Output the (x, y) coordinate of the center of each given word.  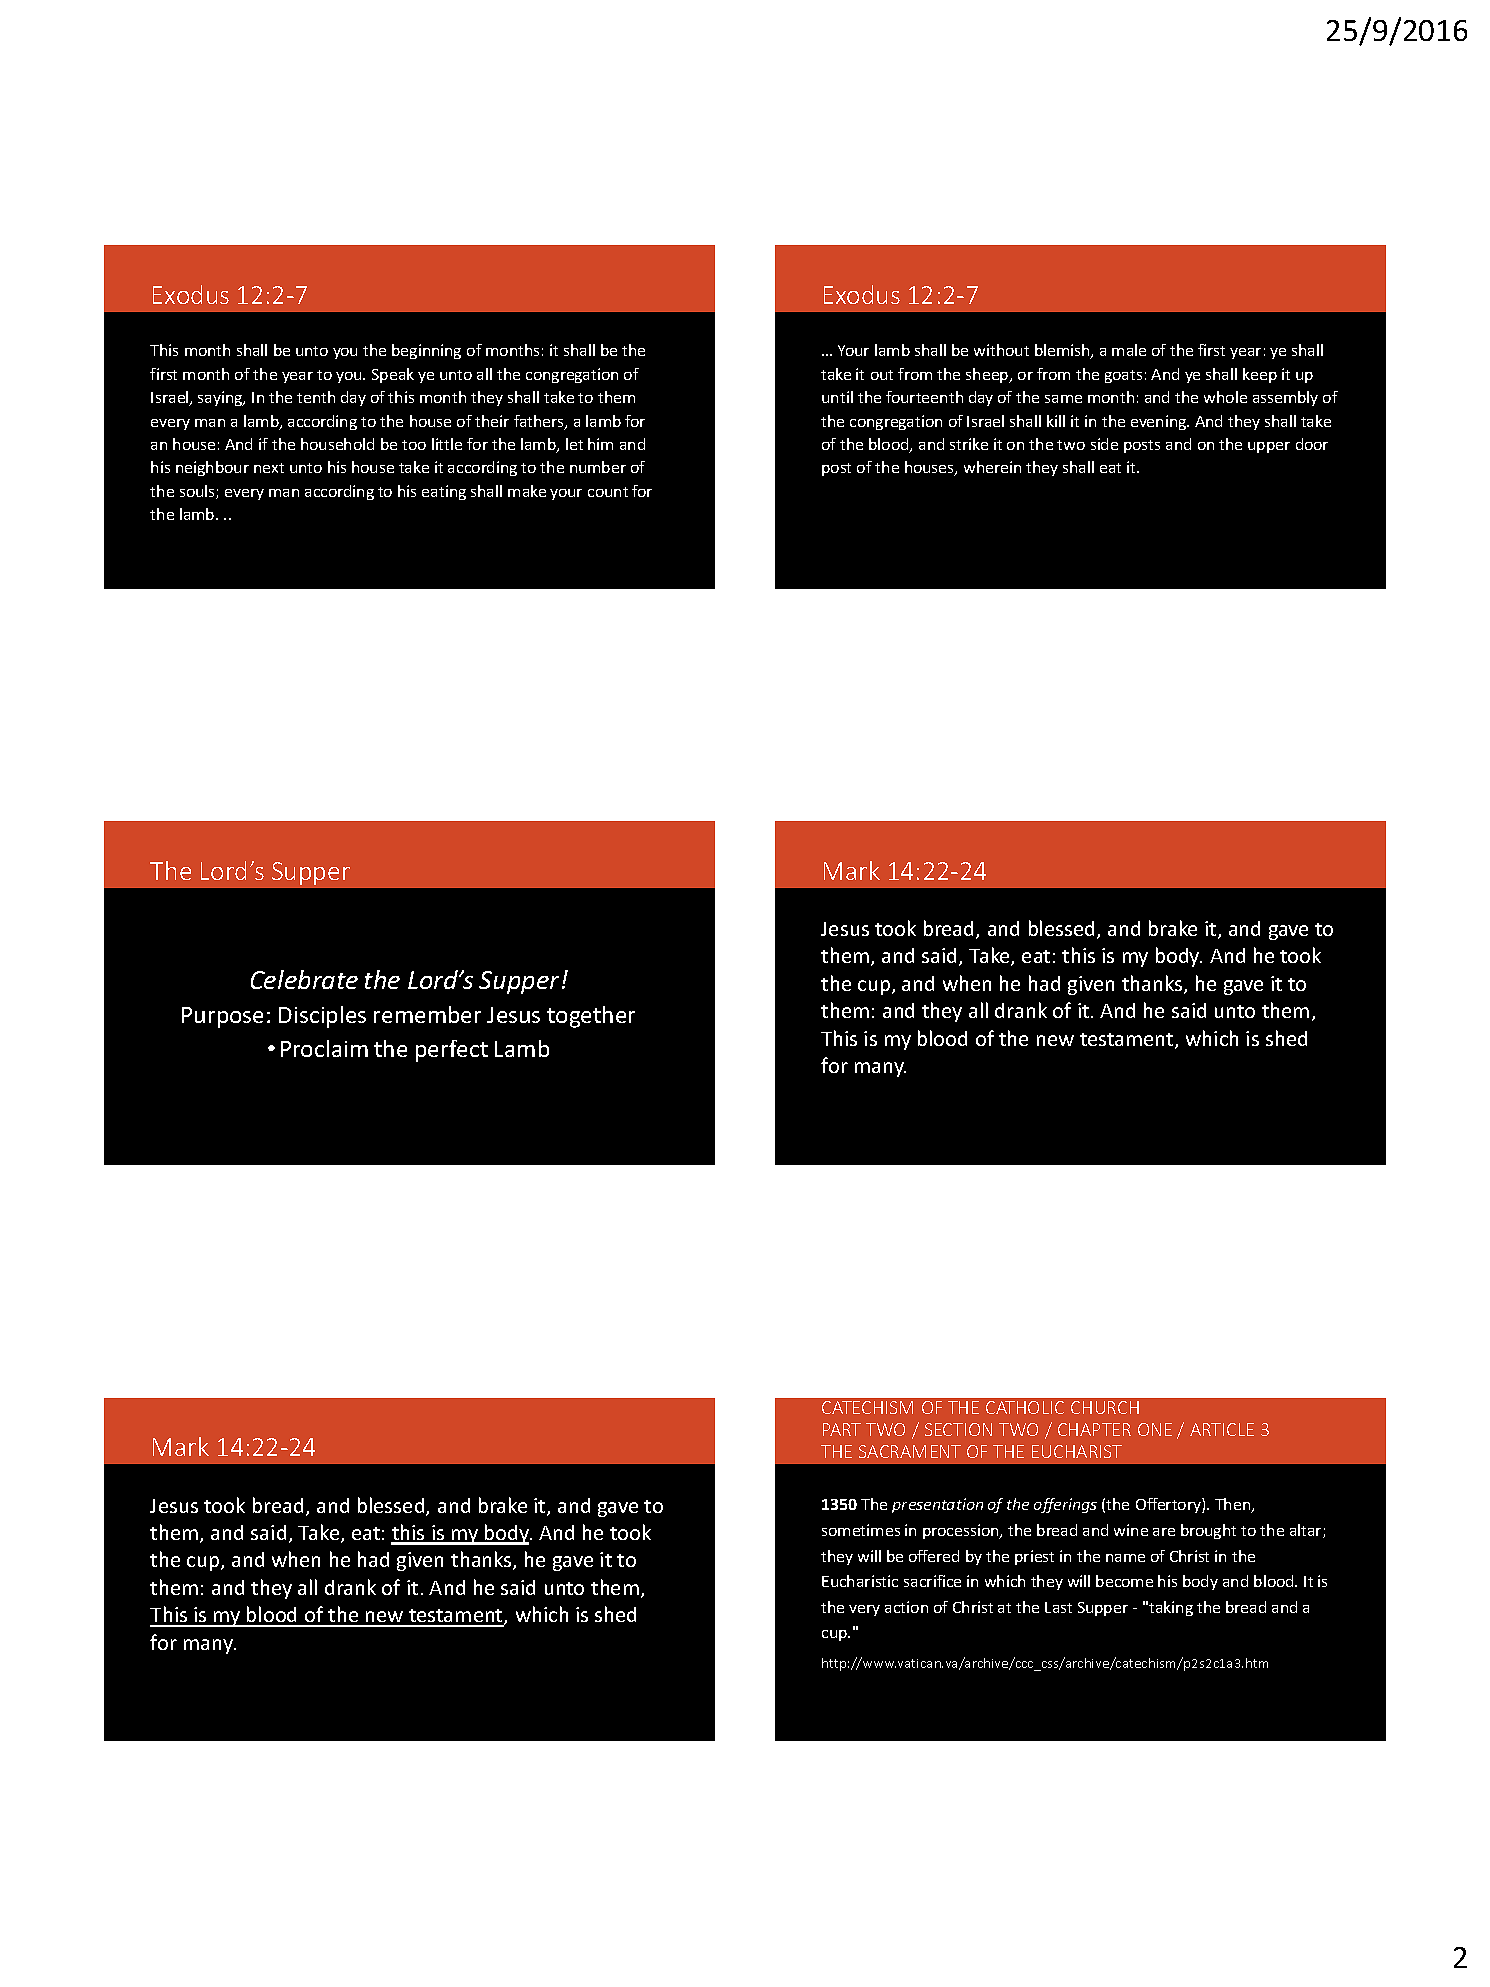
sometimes (861, 1530)
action (906, 1607)
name (1125, 1558)
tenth (316, 397)
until (837, 397)
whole (1225, 397)
